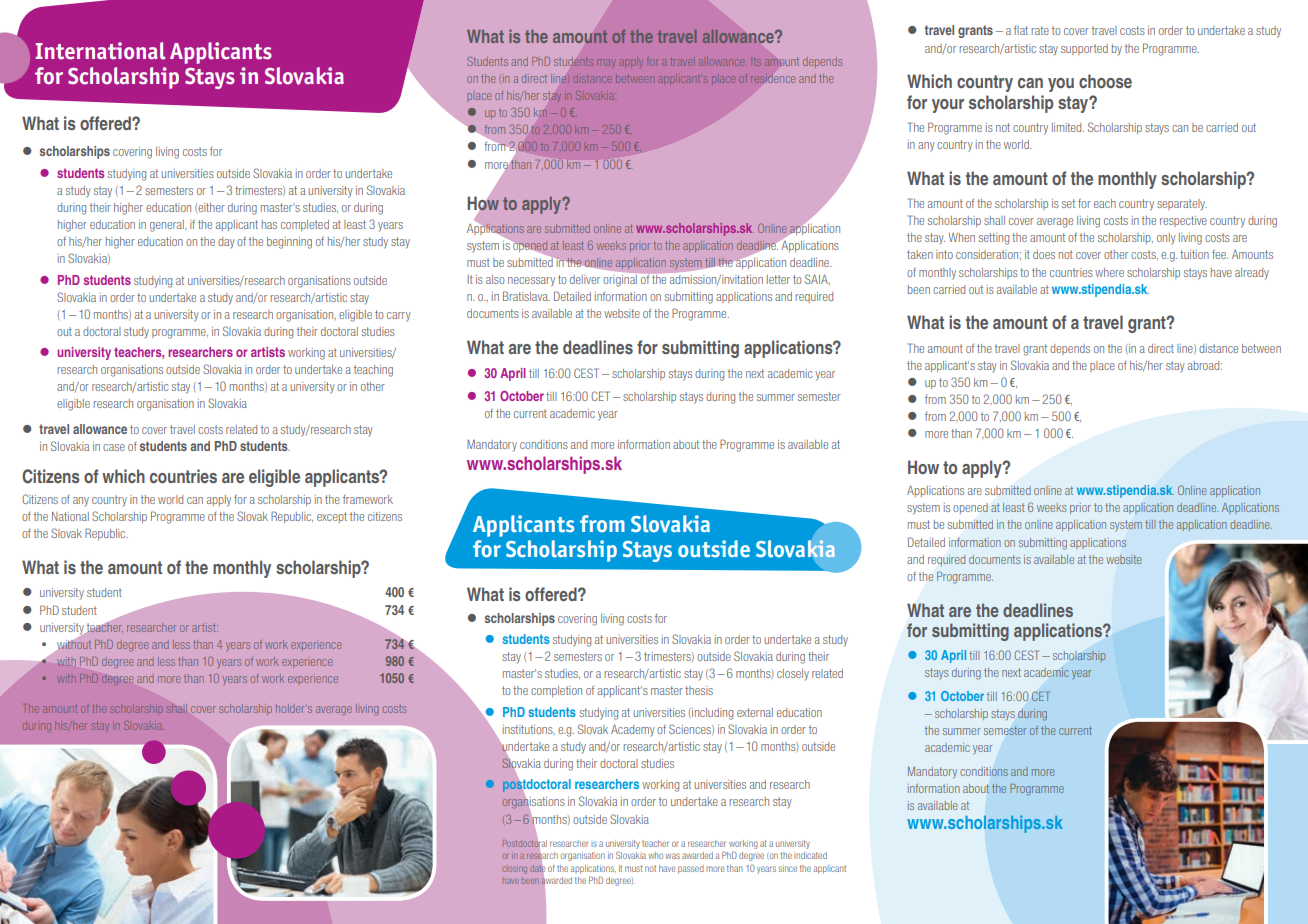 The image size is (1308, 924). I want to click on choose, so click(1105, 81).
